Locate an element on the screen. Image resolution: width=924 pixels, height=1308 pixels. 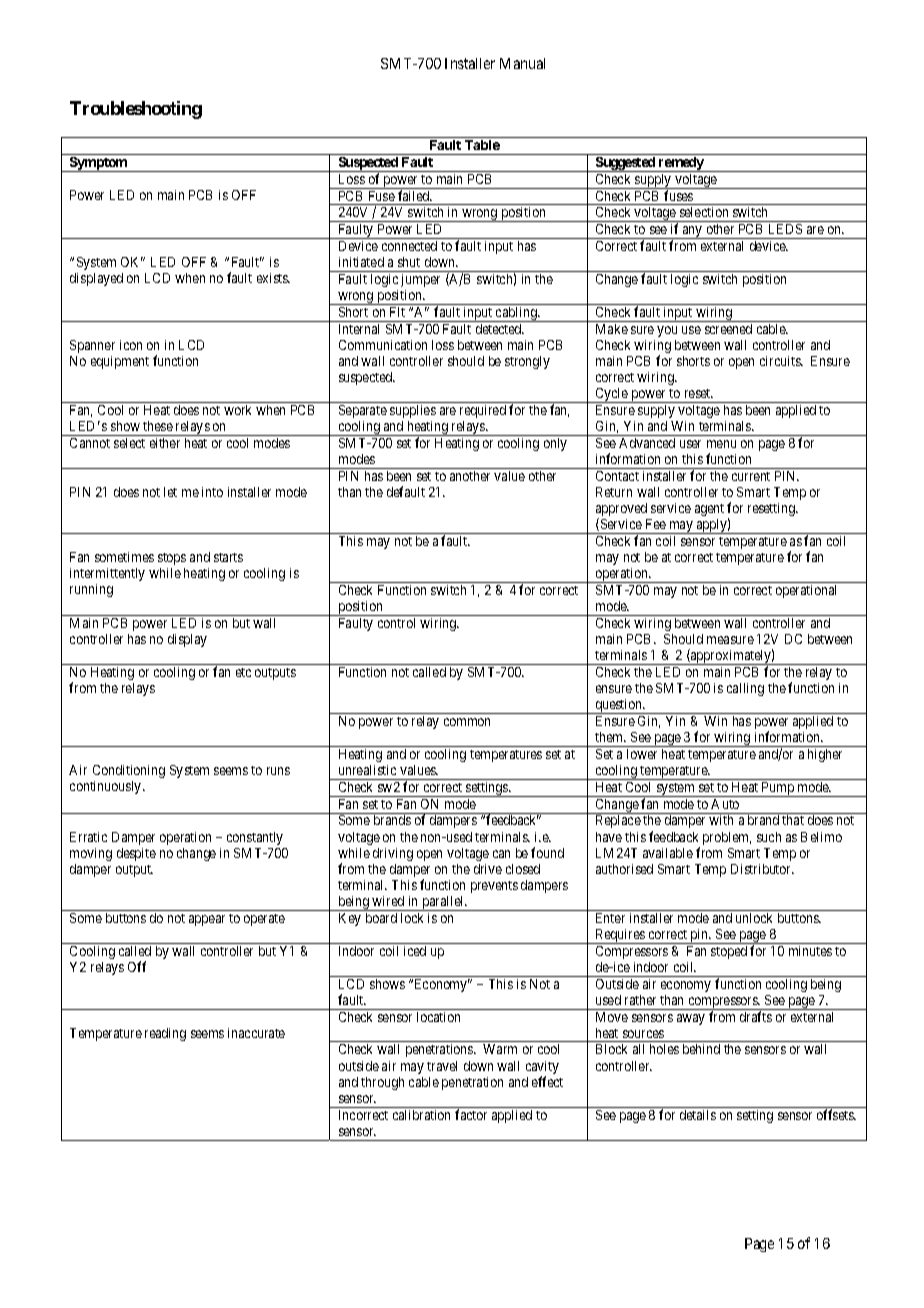
any is located at coordinates (693, 232).
